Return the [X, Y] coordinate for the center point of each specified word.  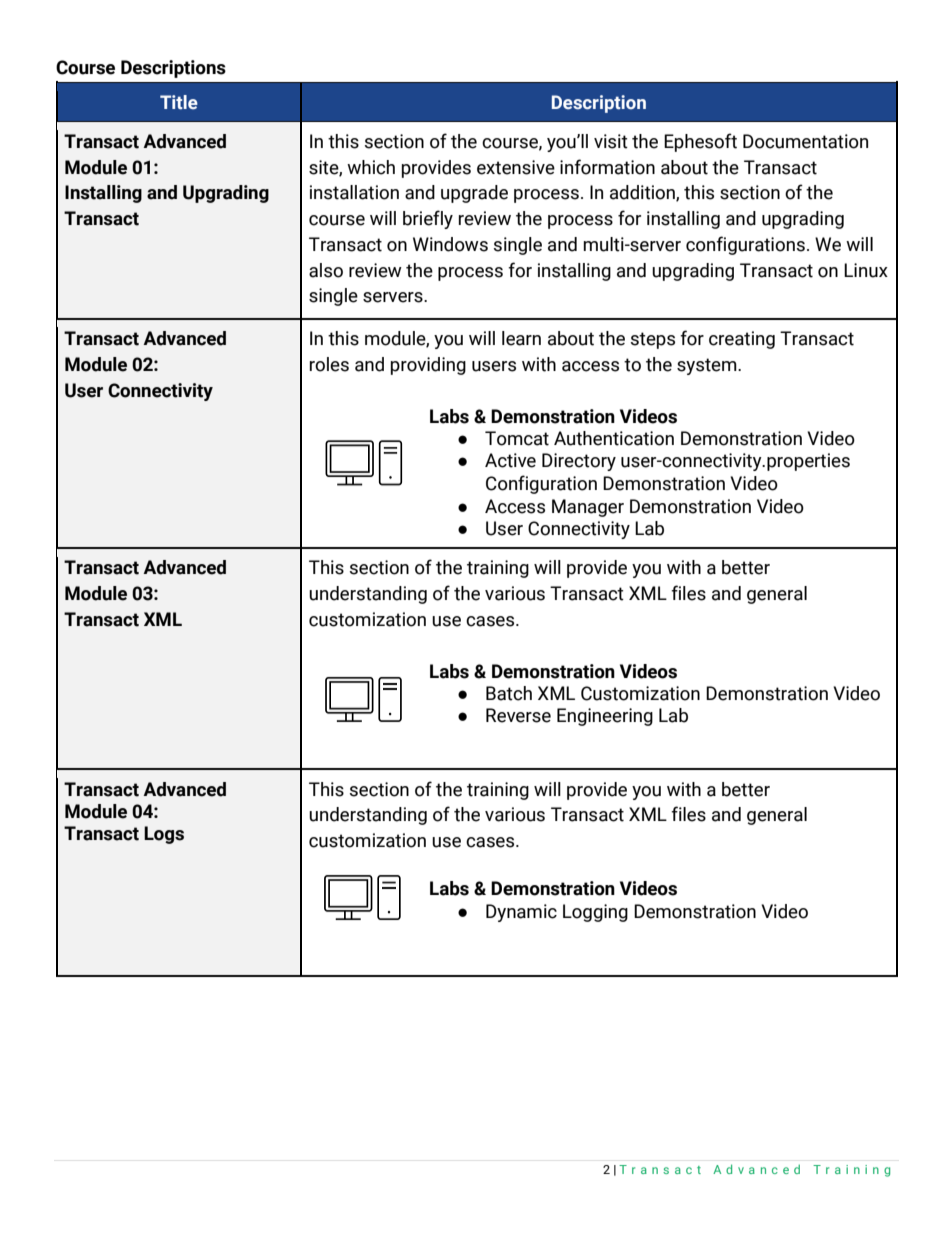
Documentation [805, 141]
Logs [164, 835]
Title [179, 102]
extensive [516, 167]
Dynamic [521, 913]
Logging [595, 913]
